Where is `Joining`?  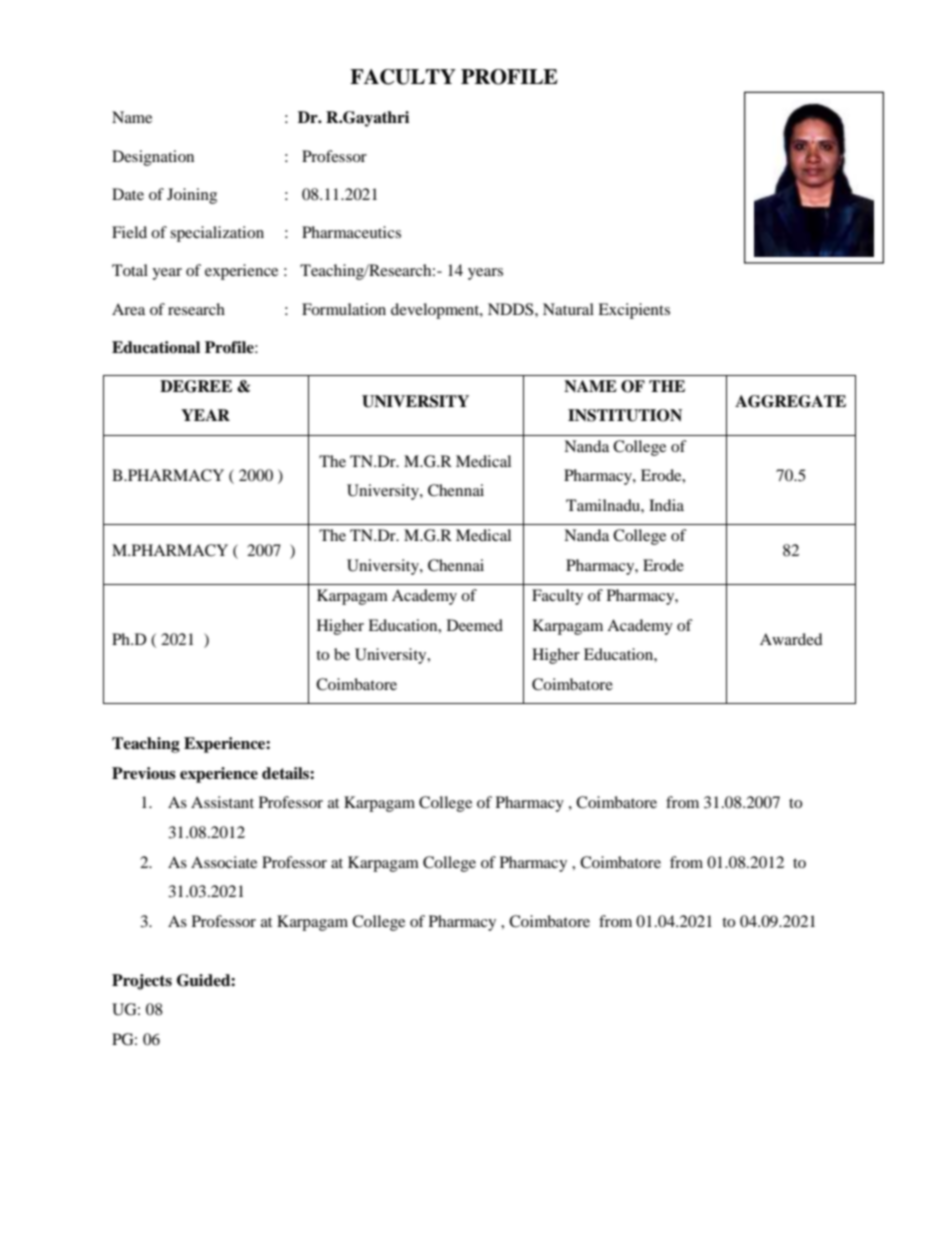
Joining is located at coordinates (192, 196).
